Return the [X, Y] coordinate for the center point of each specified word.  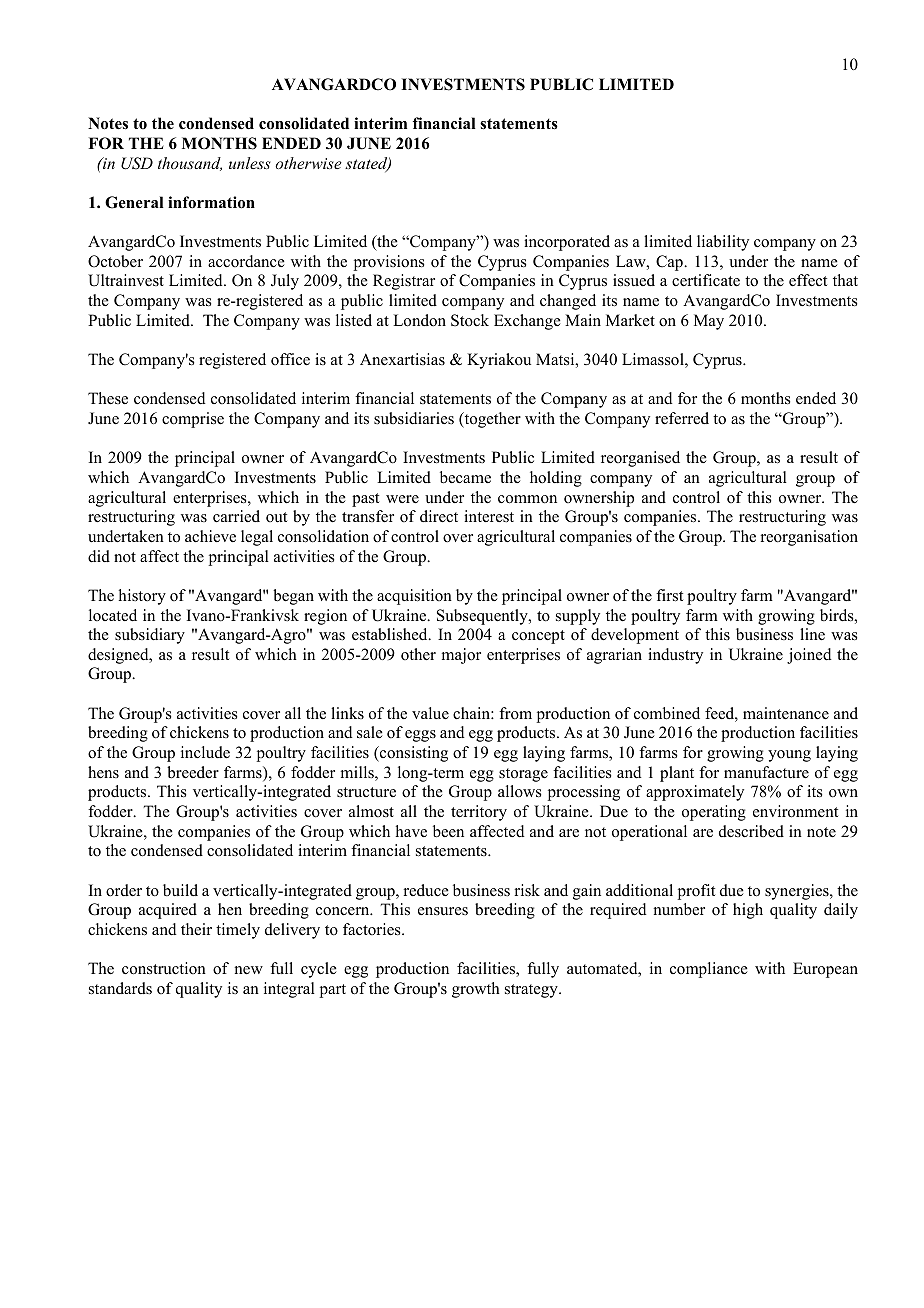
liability [723, 243]
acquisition [414, 597]
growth [476, 990]
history [142, 597]
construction [164, 968]
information [211, 202]
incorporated [567, 243]
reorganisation [809, 538]
